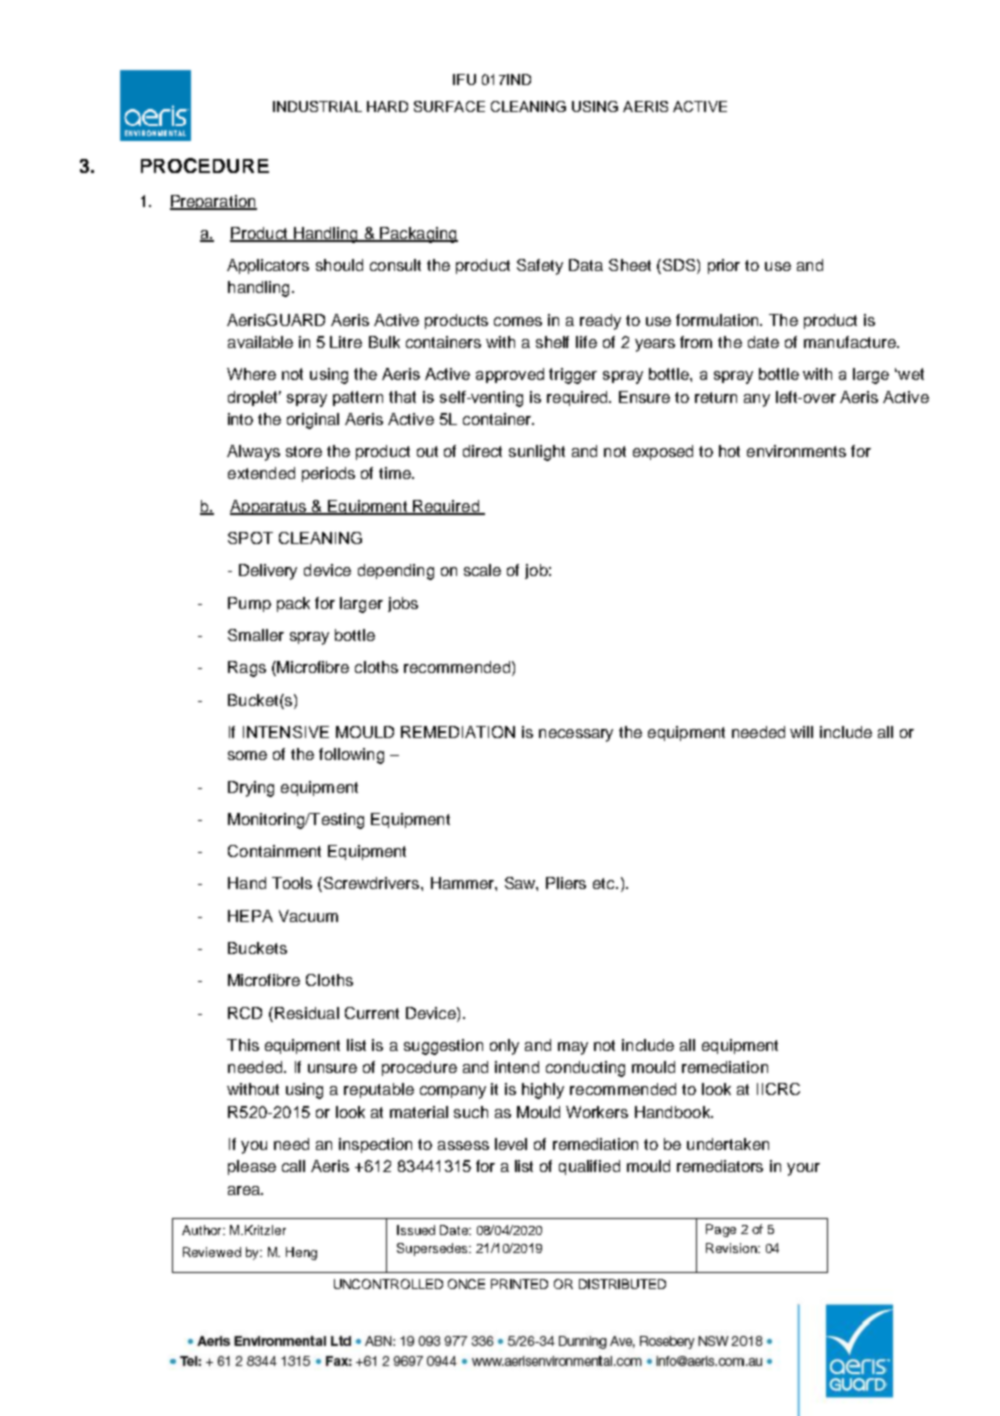  What do you see at coordinates (317, 106) in the screenshot?
I see `INDUSTRIAL` at bounding box center [317, 106].
